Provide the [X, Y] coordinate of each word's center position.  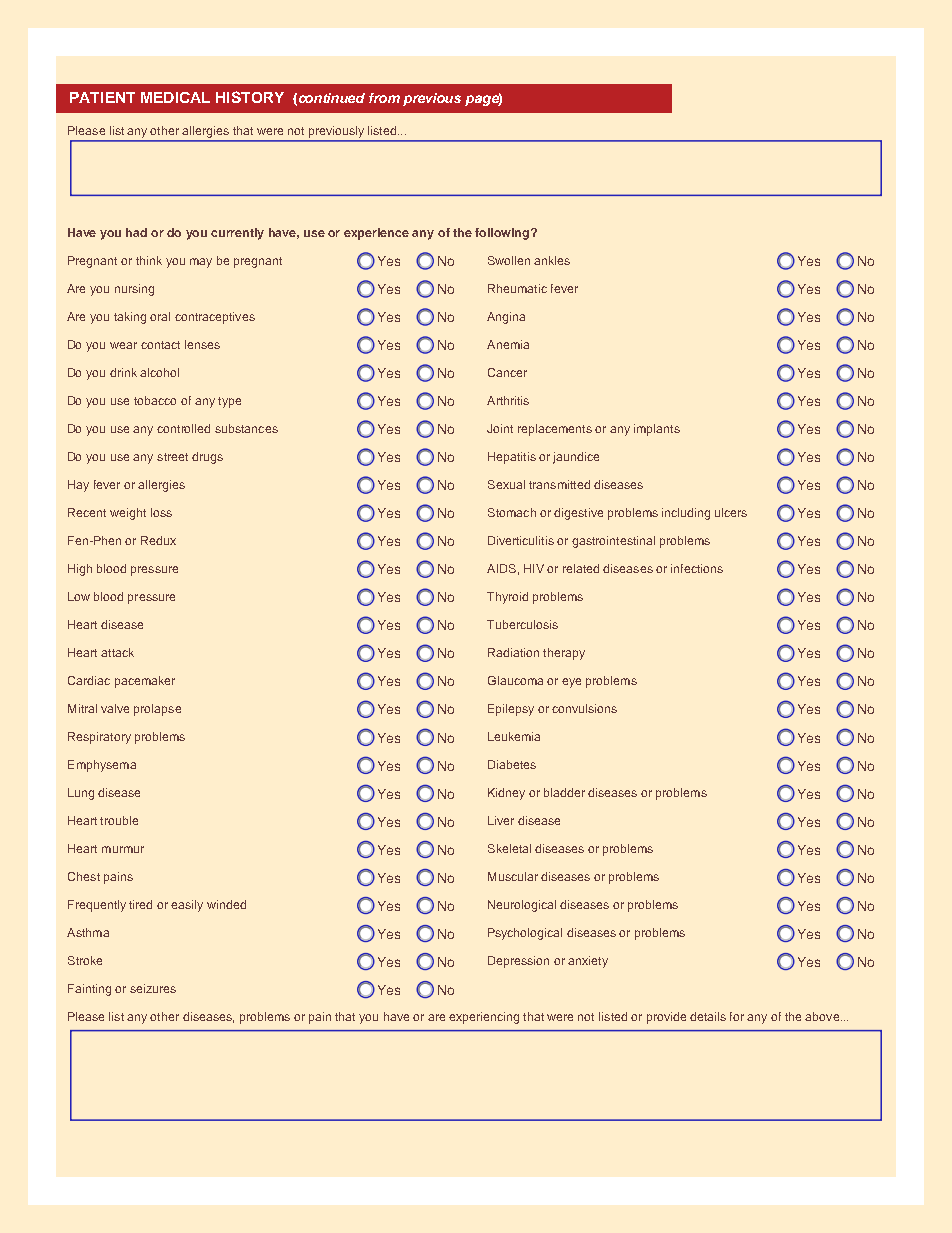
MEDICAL [175, 97]
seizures [153, 988]
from [384, 98]
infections [697, 568]
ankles [552, 260]
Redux [158, 540]
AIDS [501, 568]
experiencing [484, 1018]
